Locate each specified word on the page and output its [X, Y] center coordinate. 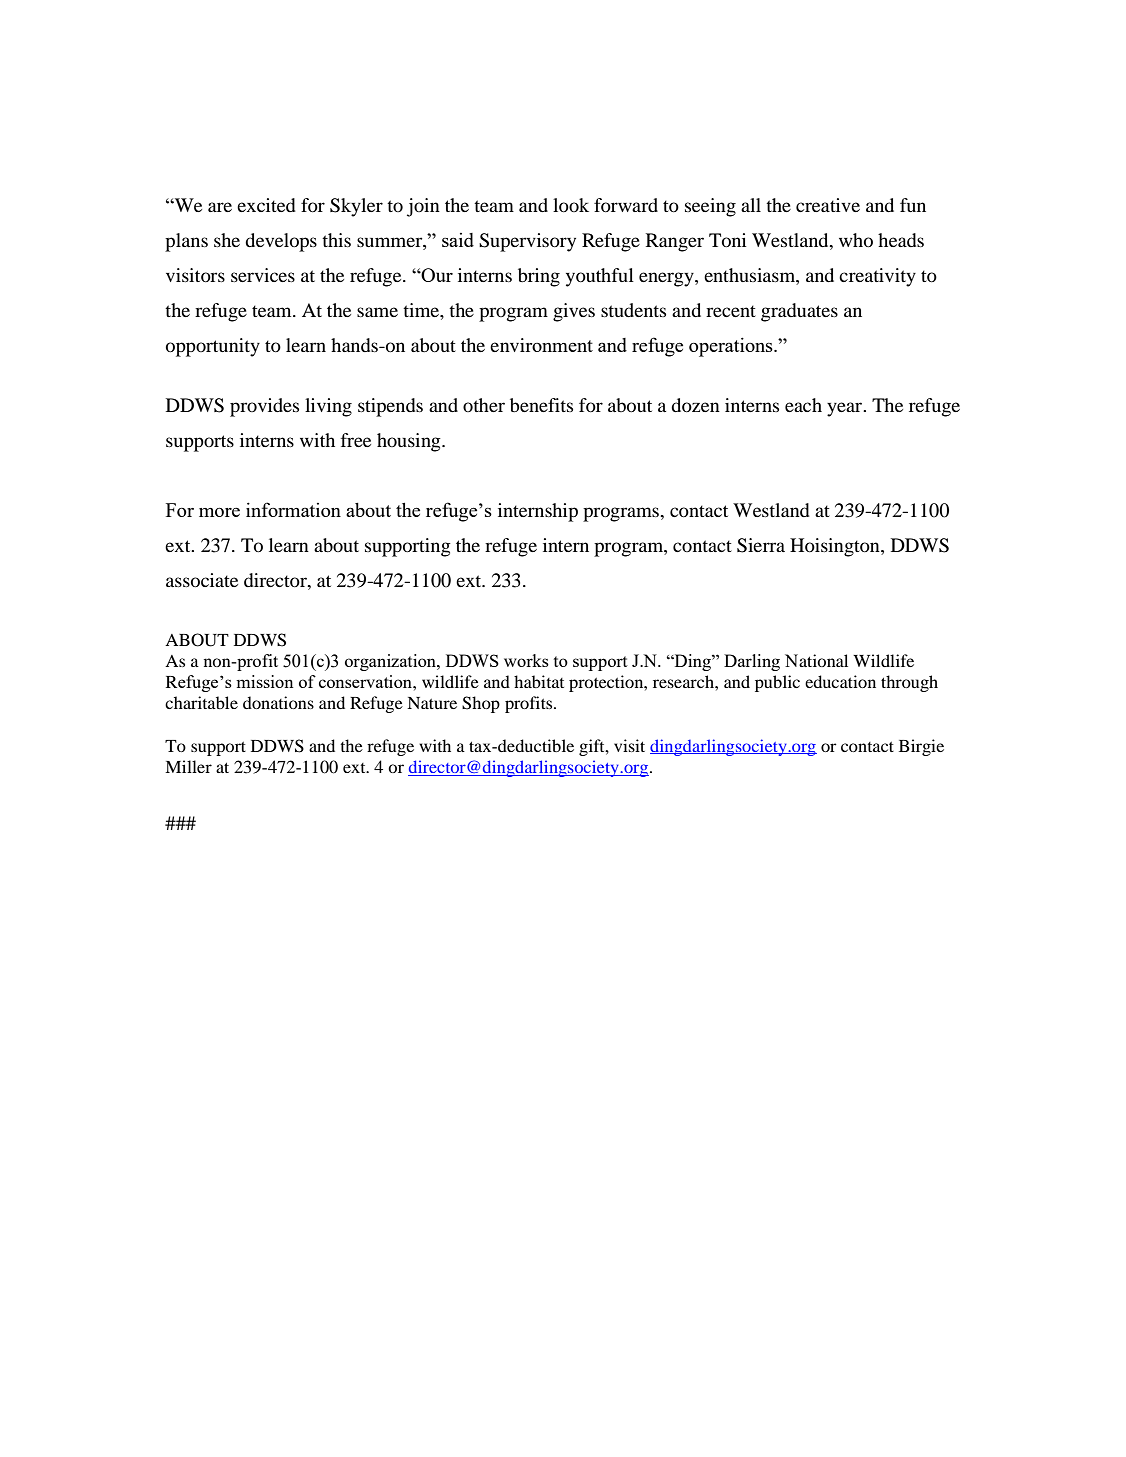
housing [410, 442]
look [571, 205]
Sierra [761, 545]
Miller [188, 766]
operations [732, 347]
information [293, 509]
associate [202, 580]
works [526, 660]
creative [828, 205]
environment [541, 345]
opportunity [213, 347]
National [816, 660]
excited [266, 205]
